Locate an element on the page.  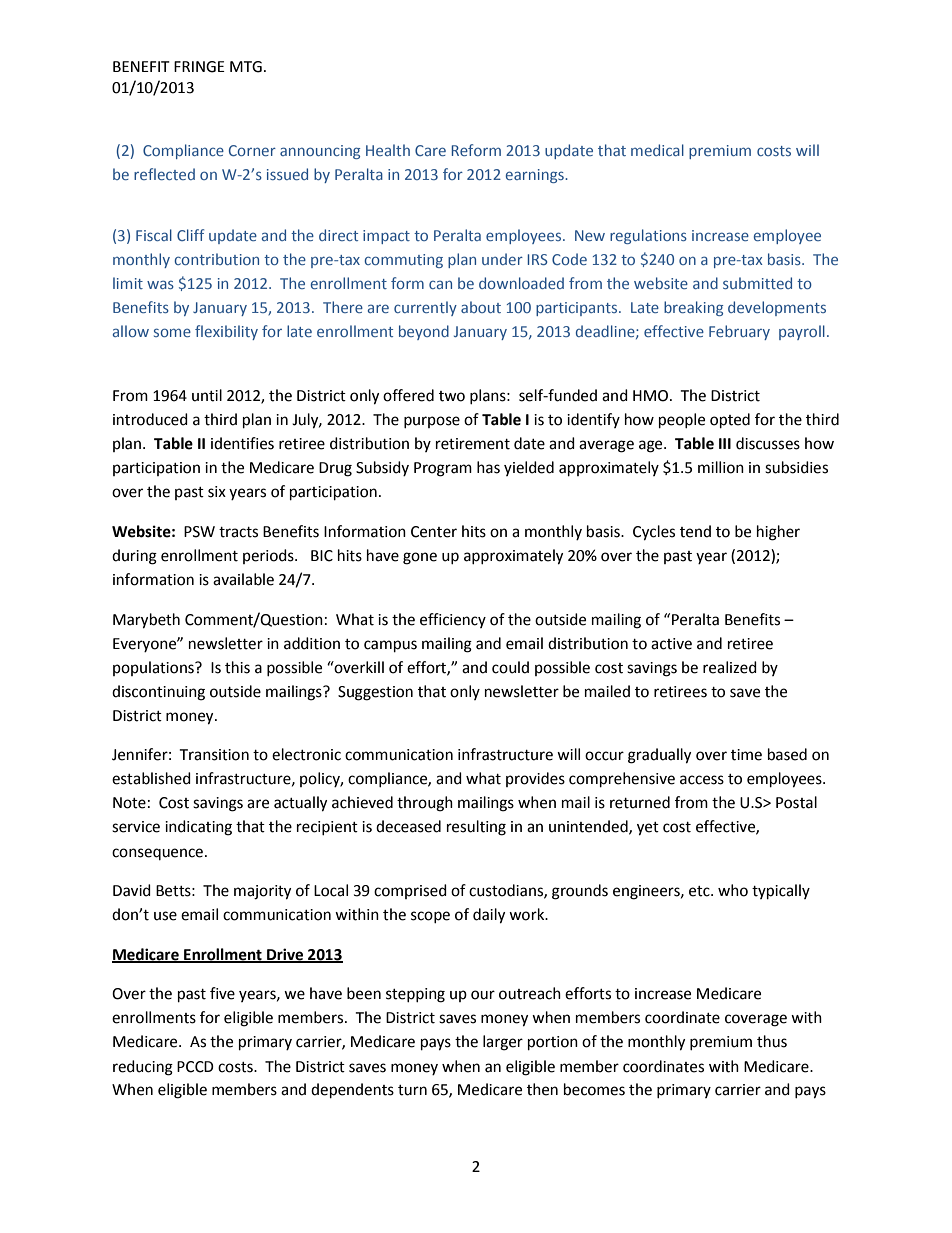
FRINGE is located at coordinates (199, 67).
